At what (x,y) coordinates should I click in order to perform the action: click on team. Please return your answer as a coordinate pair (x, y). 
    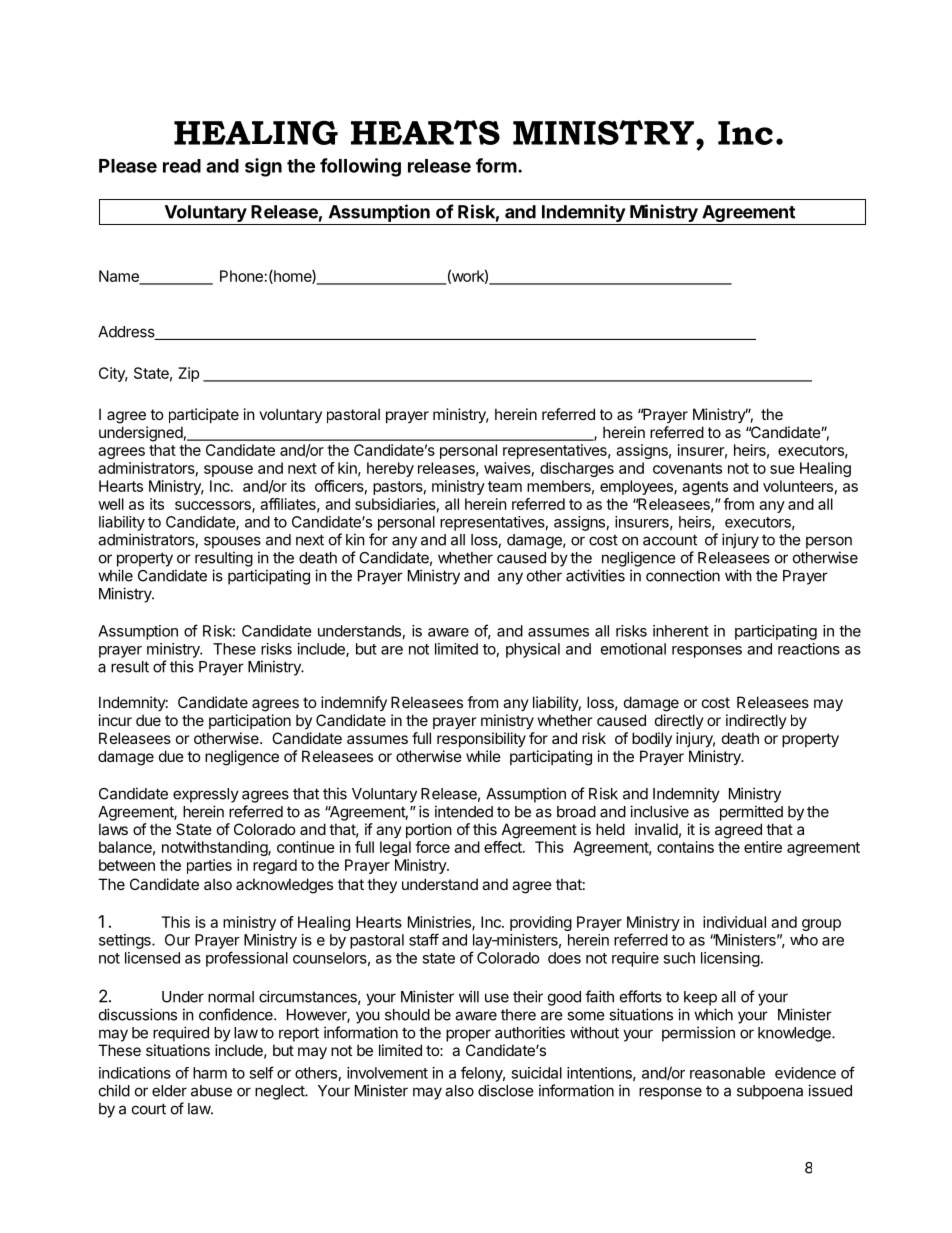
    Looking at the image, I should click on (505, 486).
